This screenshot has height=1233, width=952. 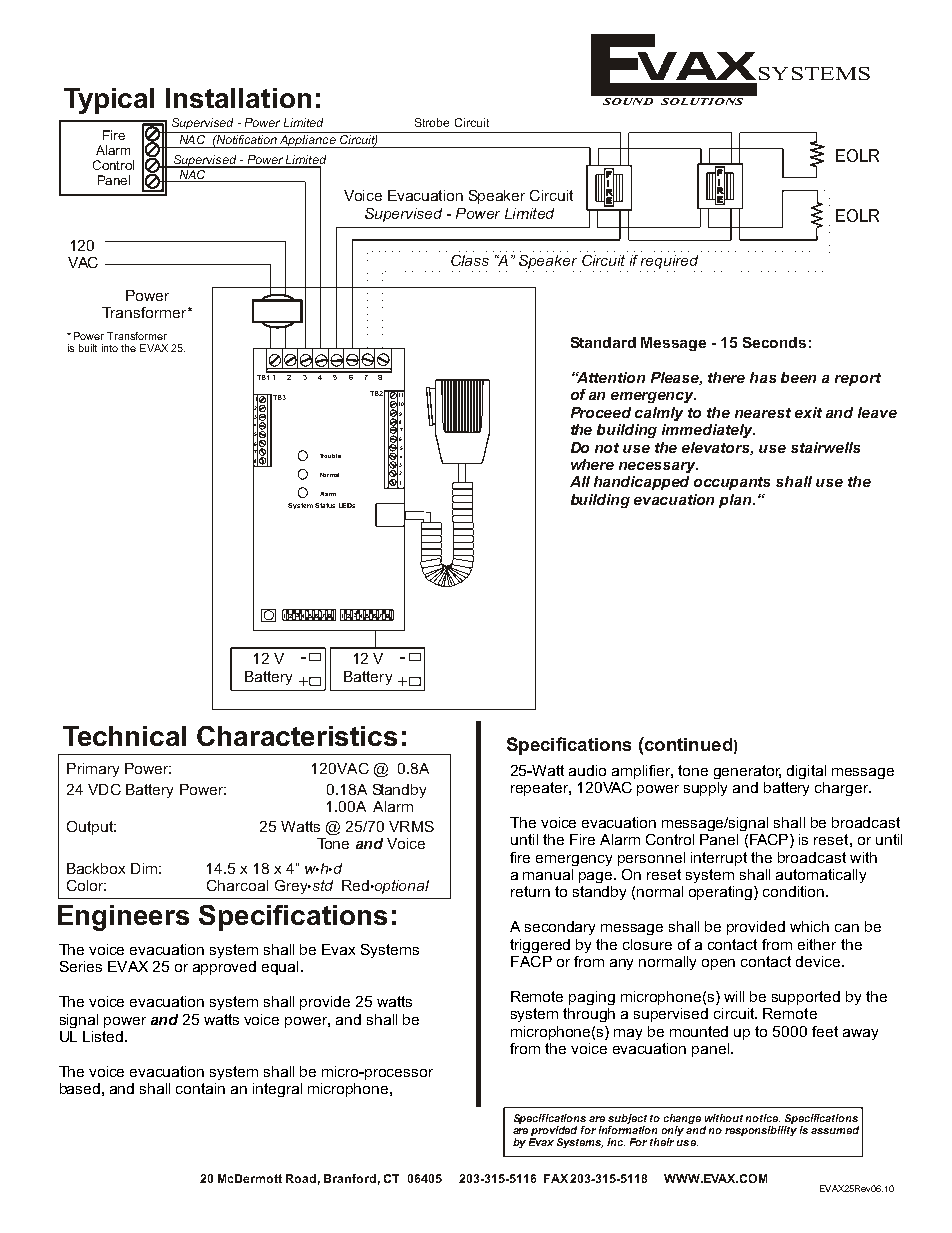 I want to click on digital, so click(x=806, y=772).
